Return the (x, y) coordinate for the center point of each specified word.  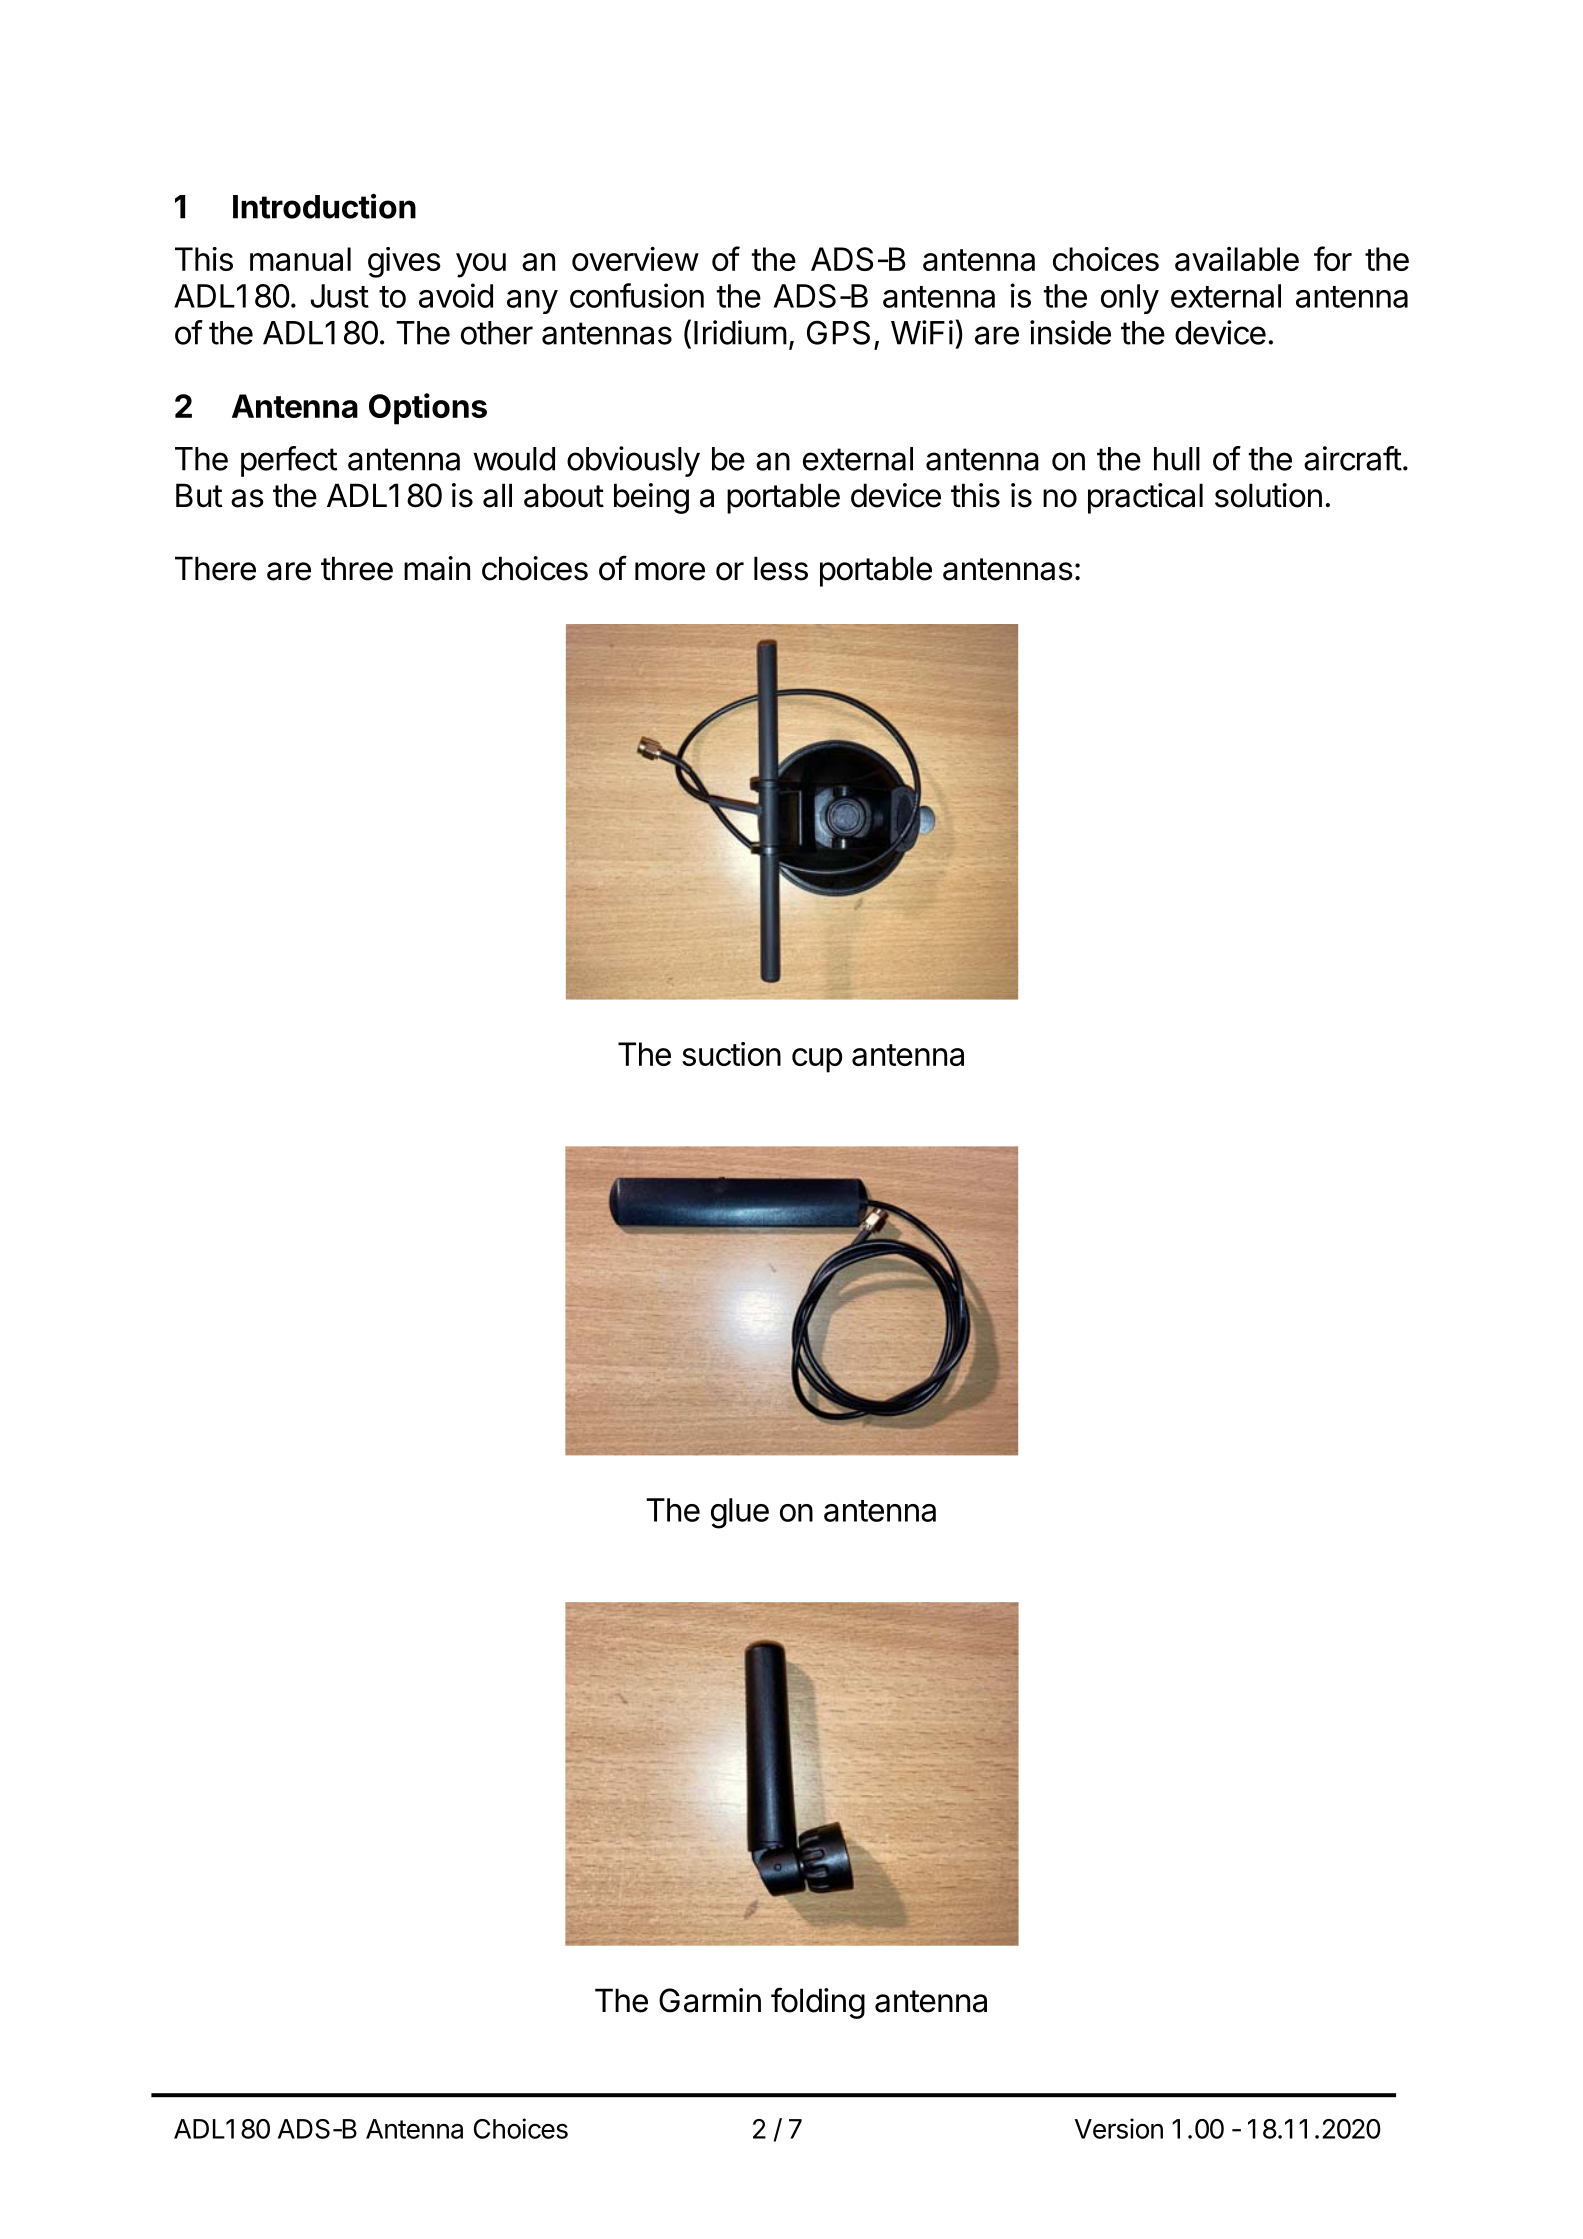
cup (817, 1060)
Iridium (740, 332)
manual (300, 259)
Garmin (710, 2000)
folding (818, 2003)
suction (731, 1054)
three (357, 568)
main (437, 568)
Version (1119, 2128)
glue (740, 1513)
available (1237, 259)
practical (1145, 498)
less (781, 568)
